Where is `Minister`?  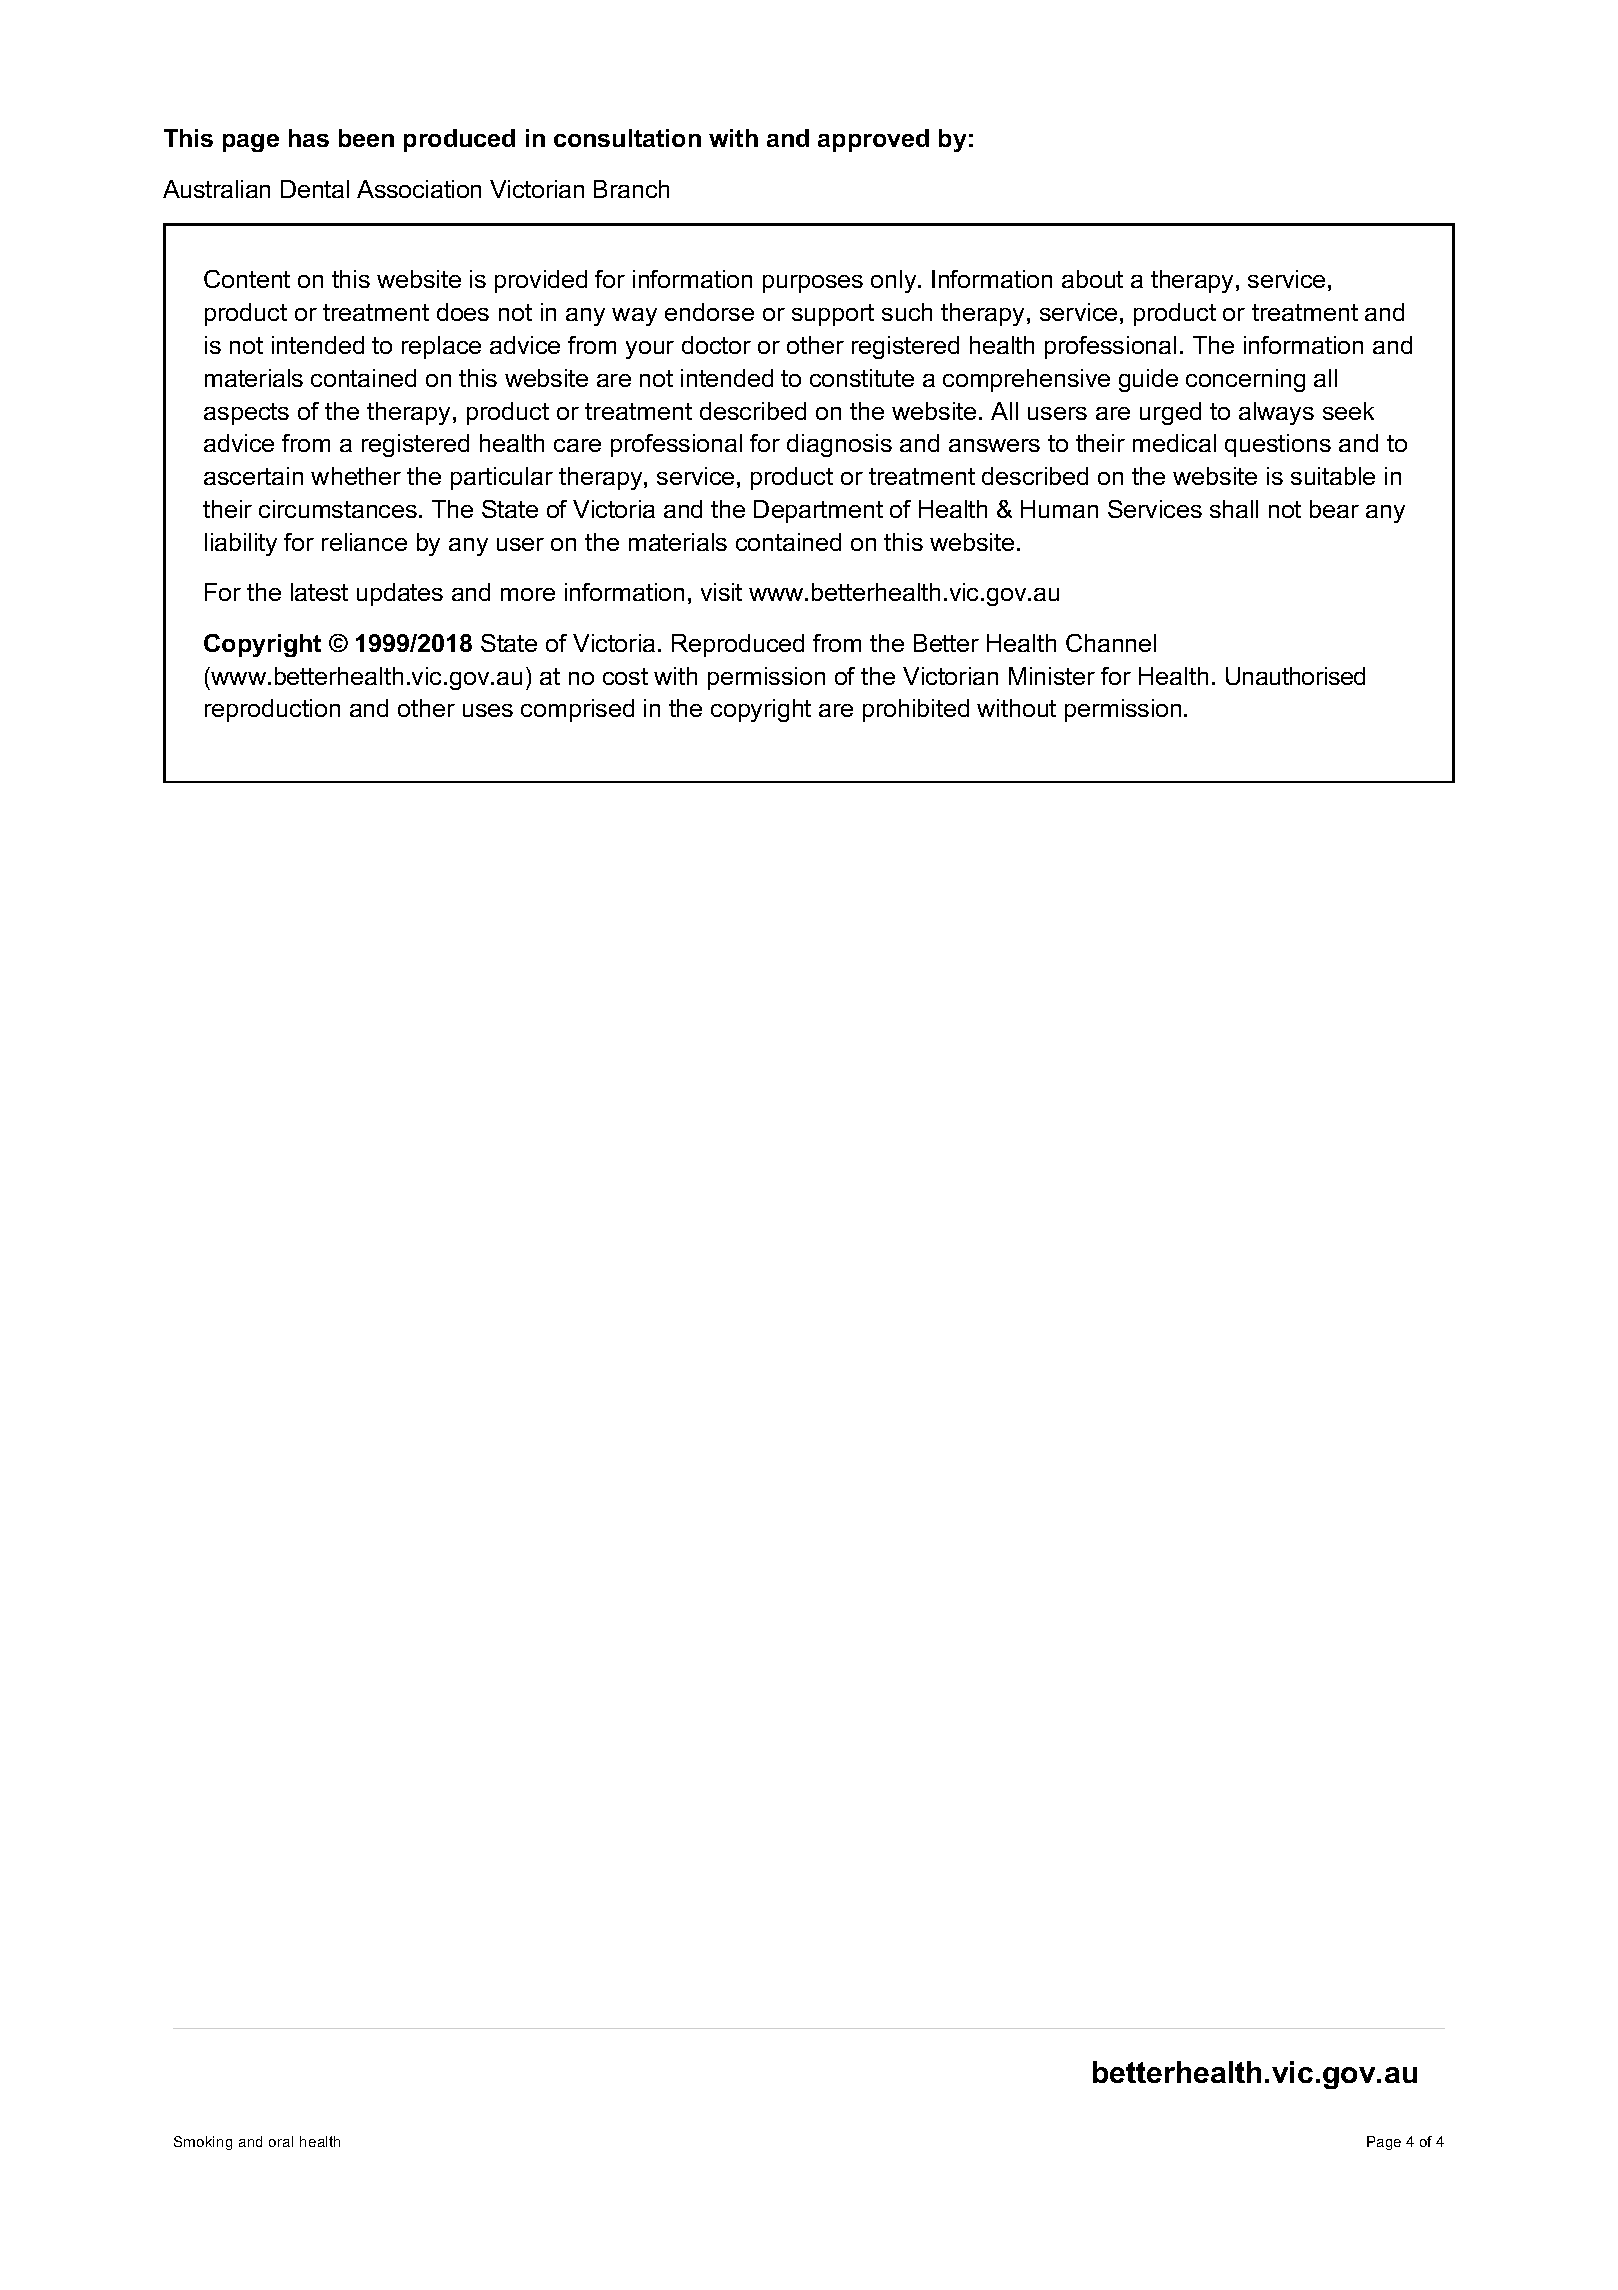
Minister is located at coordinates (1052, 676).
